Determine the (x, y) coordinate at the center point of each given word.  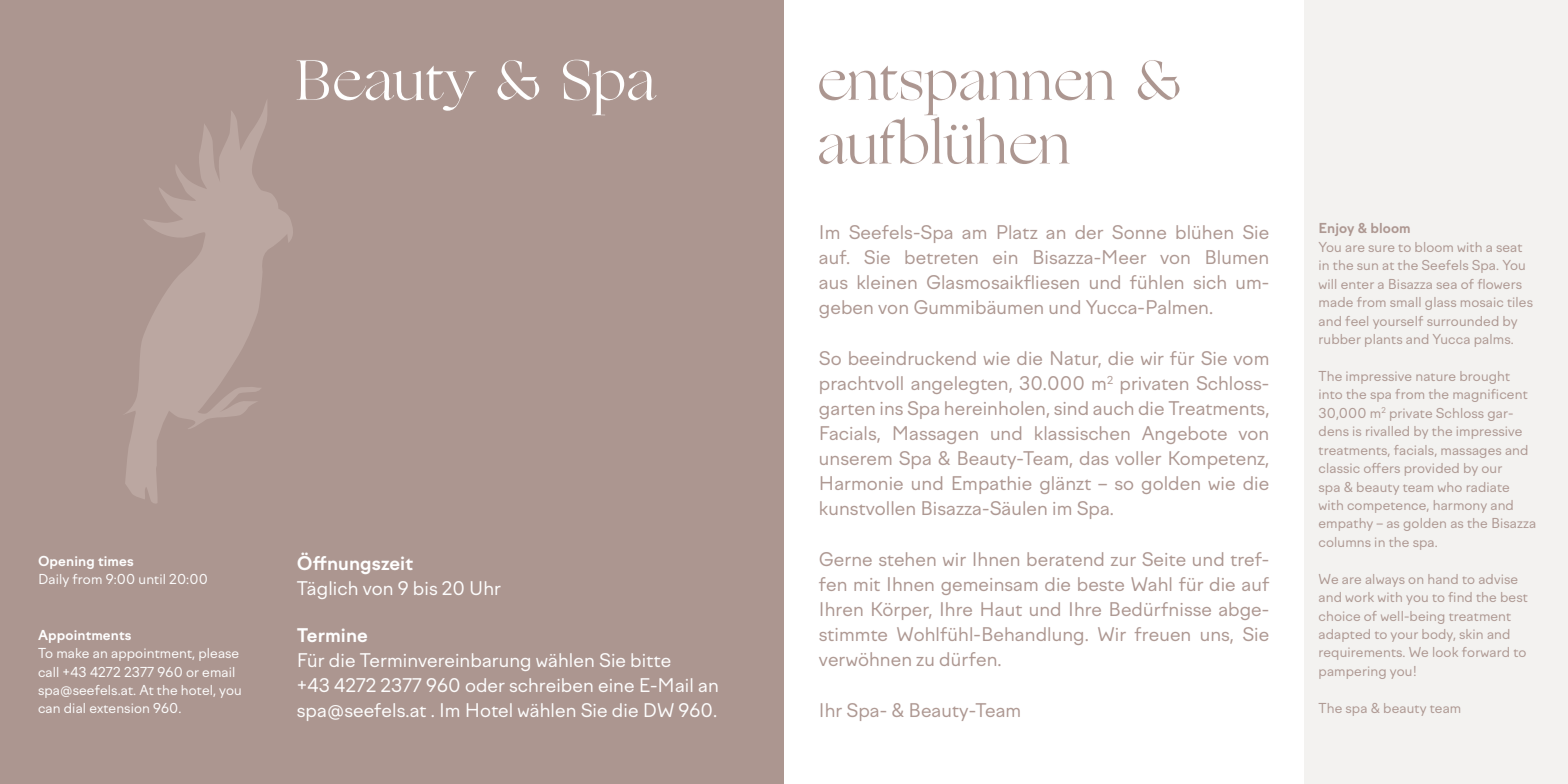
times (115, 561)
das (1094, 458)
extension (119, 708)
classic (1339, 468)
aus (833, 284)
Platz (1017, 232)
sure (1381, 248)
